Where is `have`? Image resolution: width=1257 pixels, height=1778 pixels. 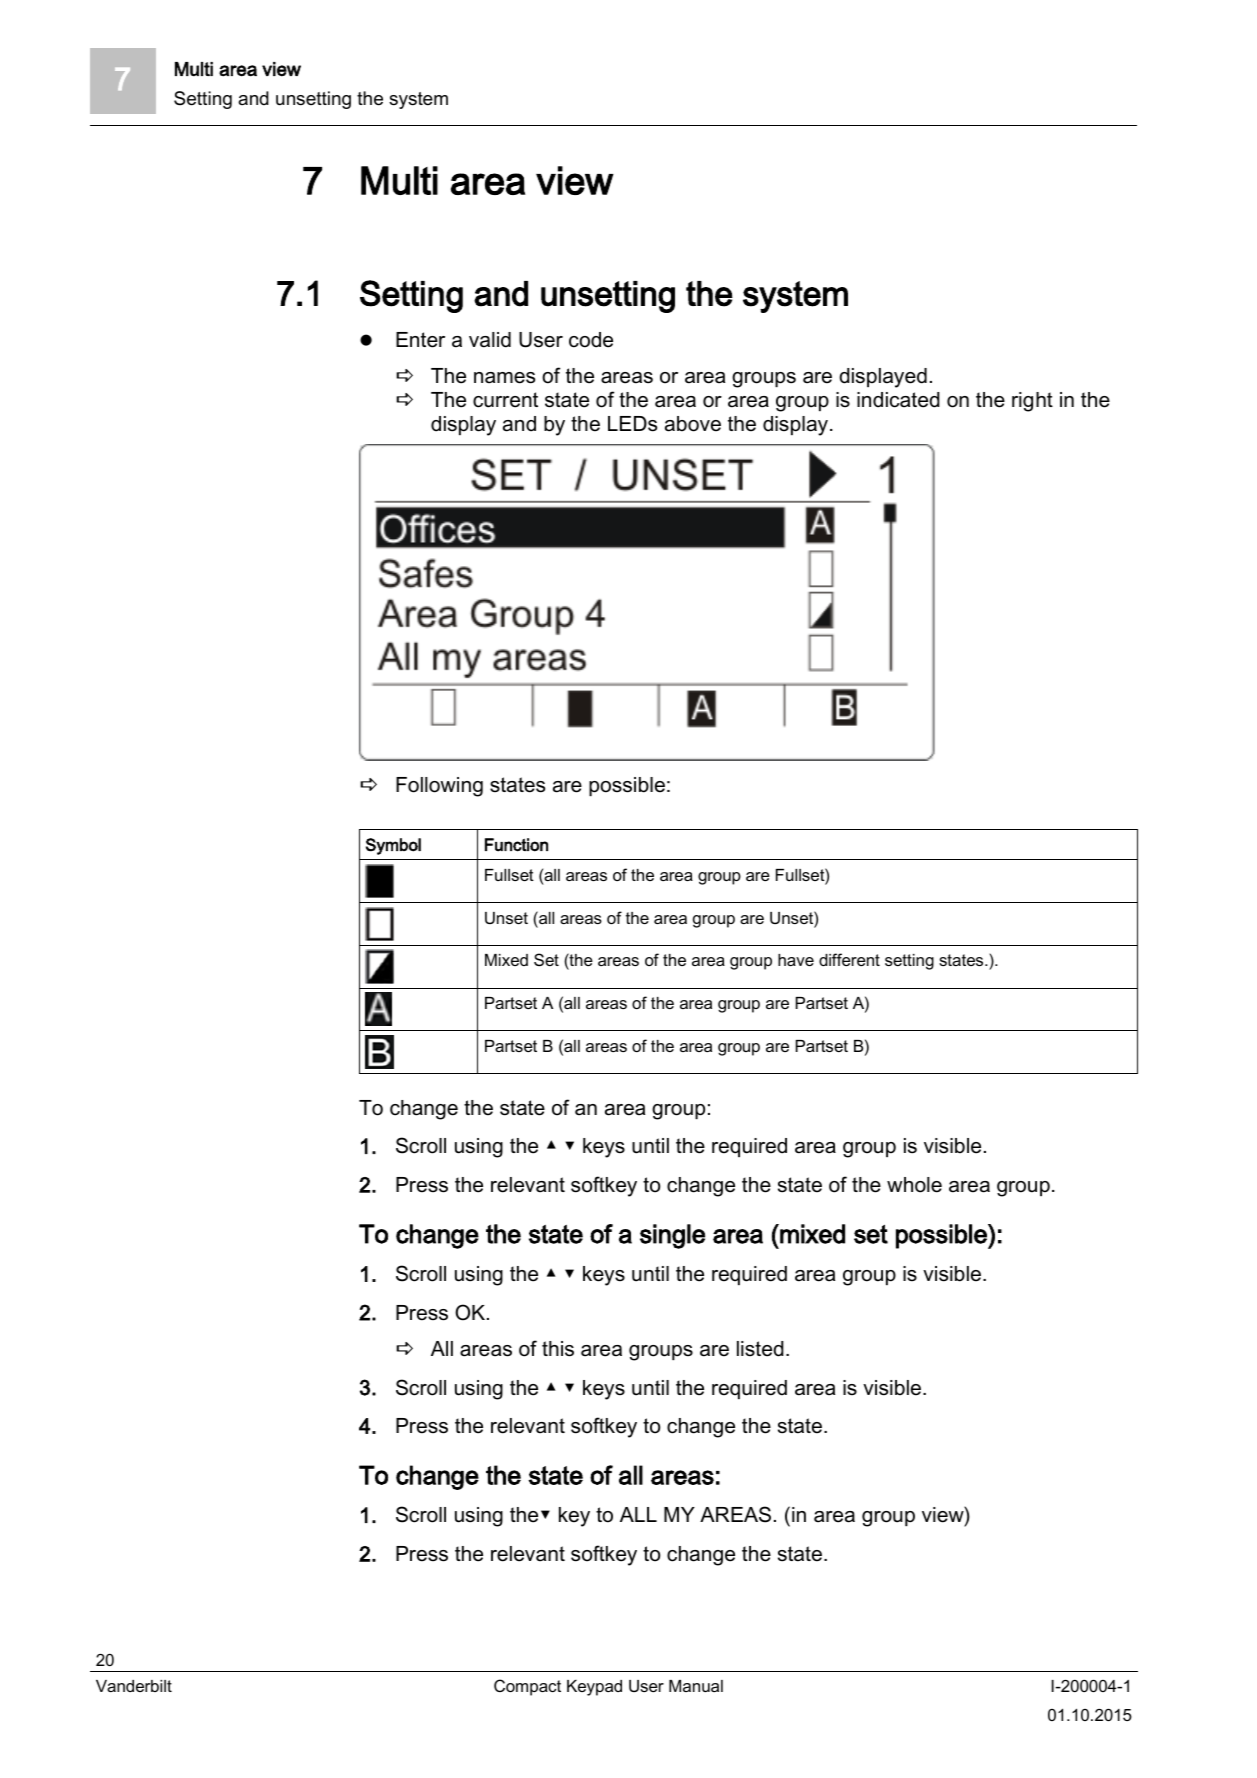
have is located at coordinates (796, 960).
